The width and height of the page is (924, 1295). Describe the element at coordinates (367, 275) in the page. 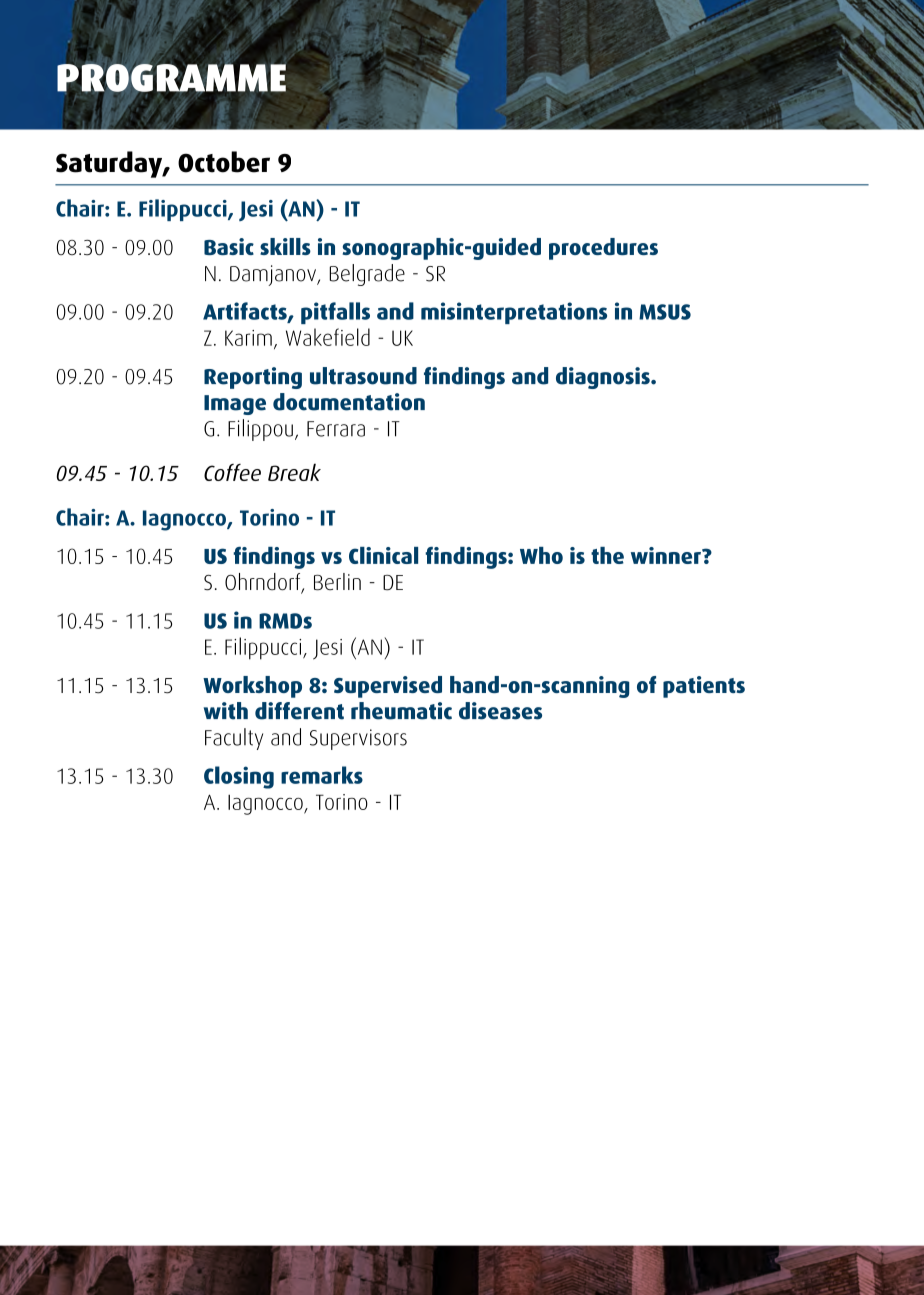

I see `Belgrade` at that location.
